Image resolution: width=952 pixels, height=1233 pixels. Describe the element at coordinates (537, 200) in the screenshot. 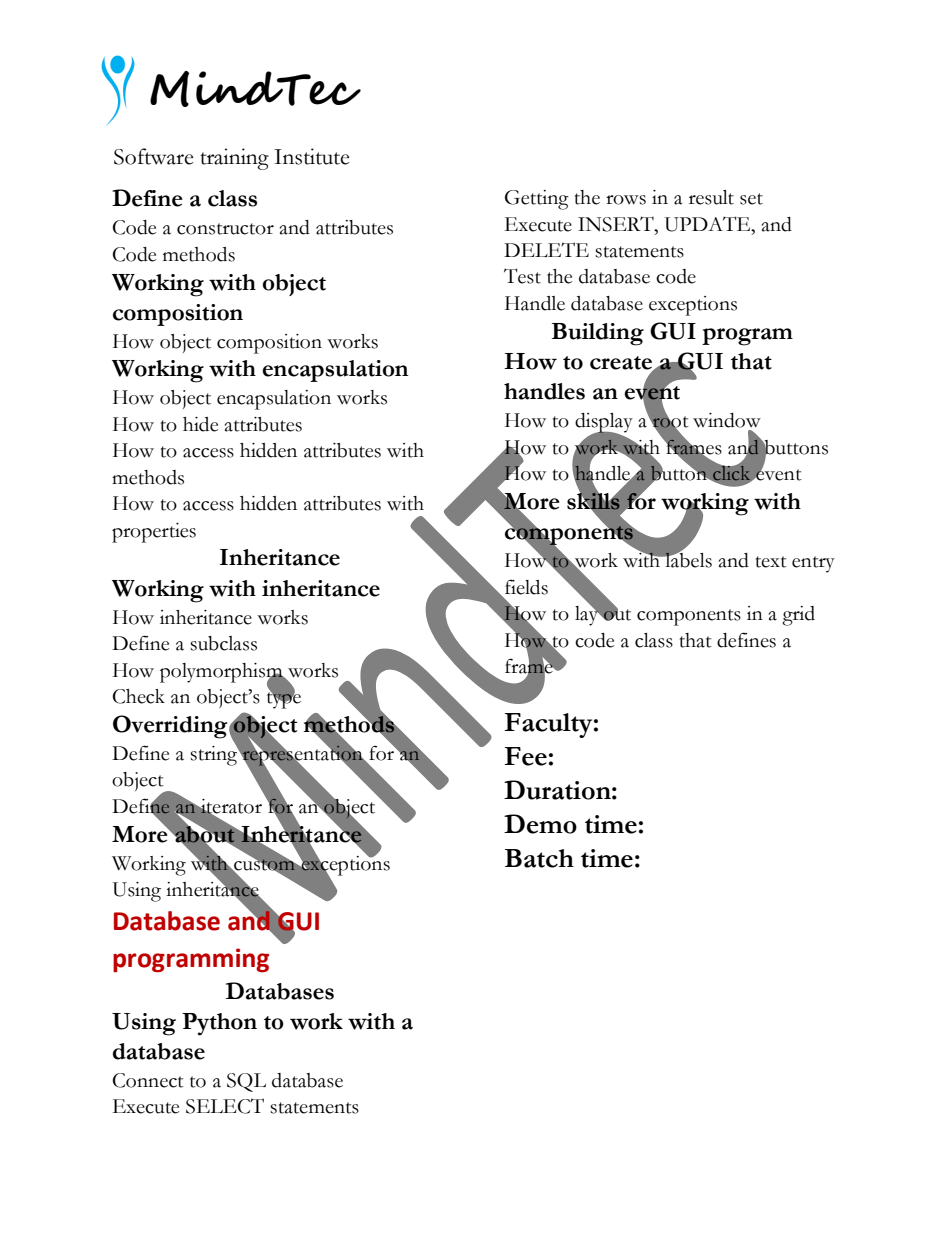

I see `Getting` at that location.
